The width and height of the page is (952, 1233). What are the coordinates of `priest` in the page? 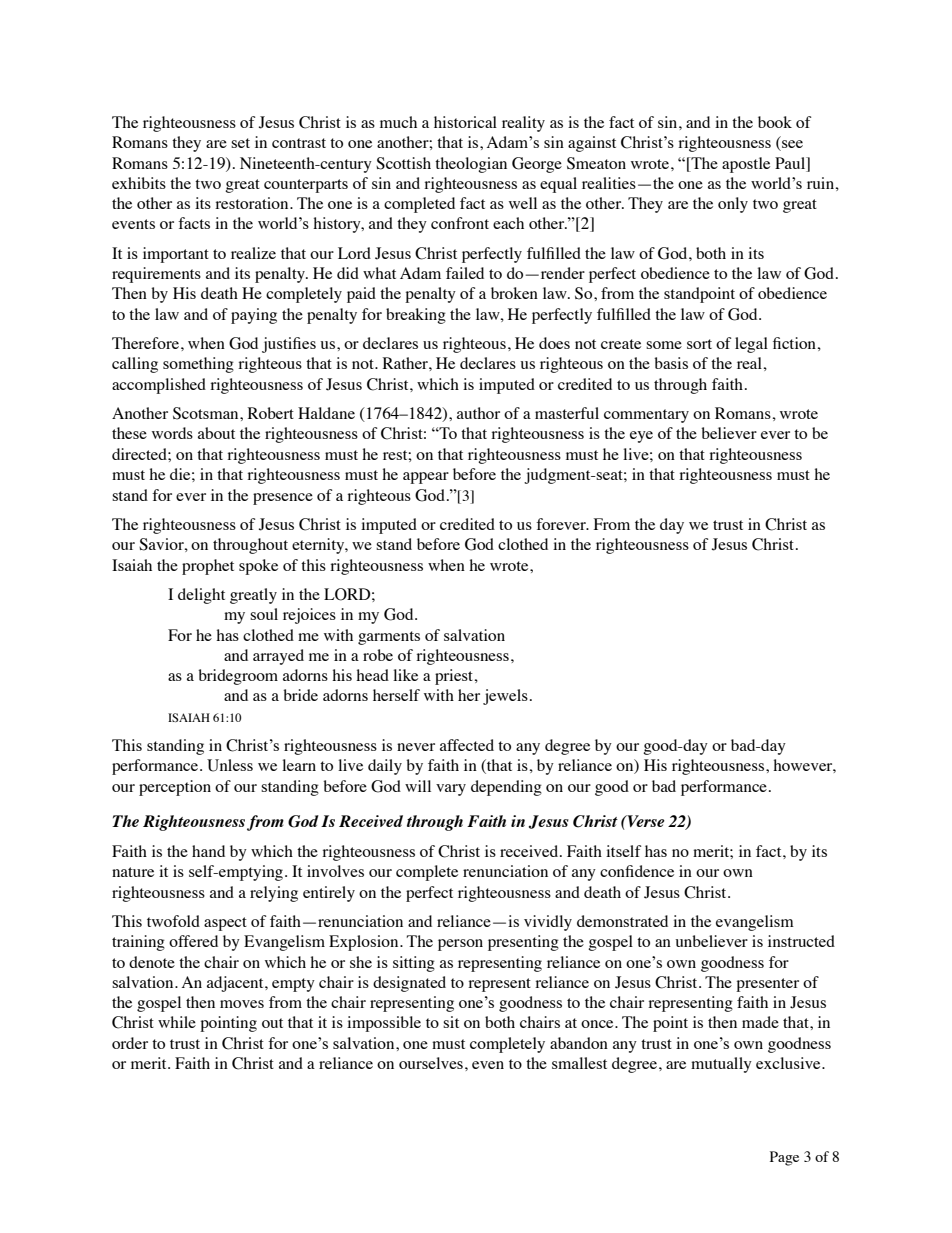 It's located at (455, 677).
